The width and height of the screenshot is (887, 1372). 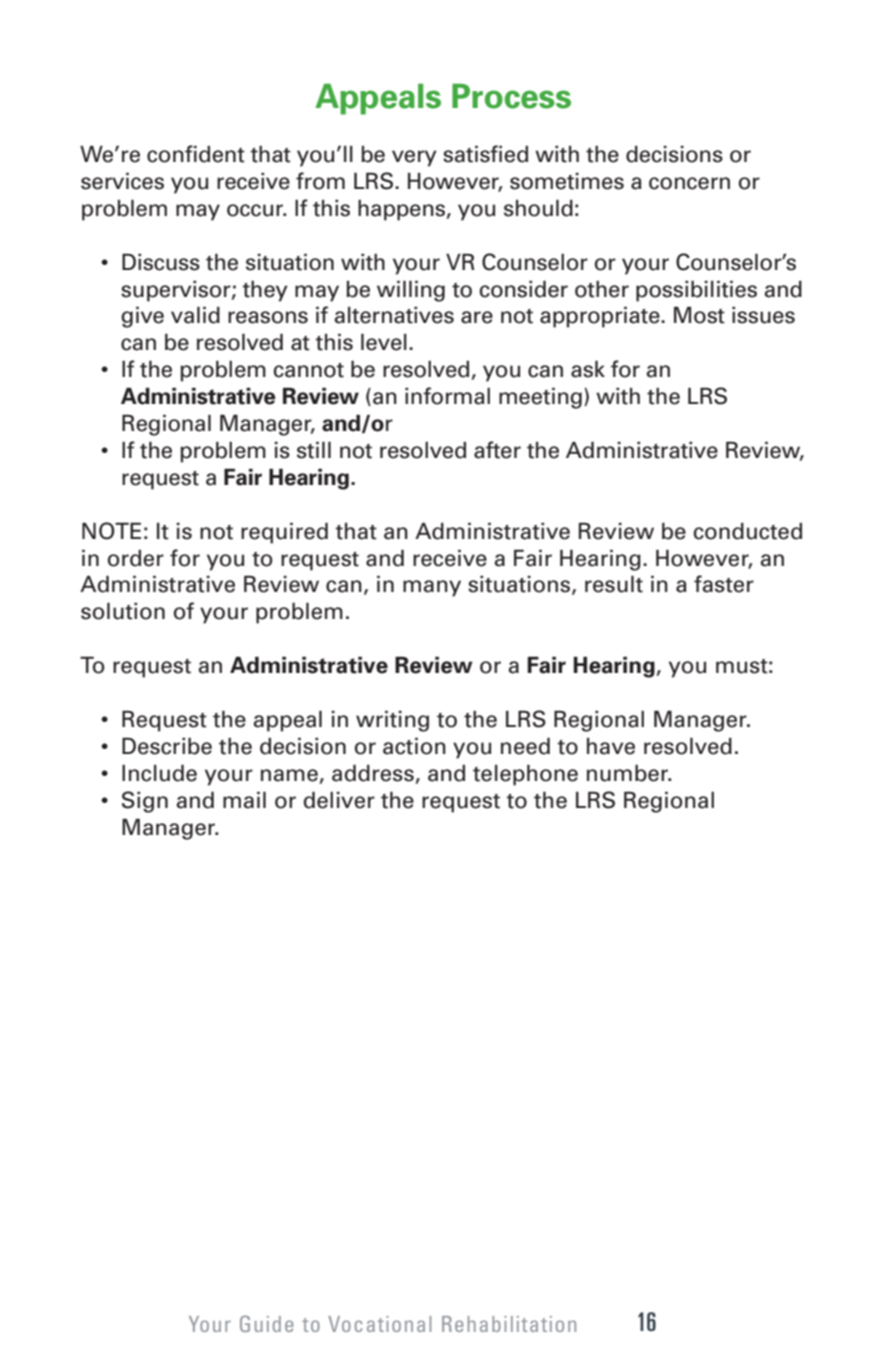 I want to click on action, so click(x=414, y=746).
